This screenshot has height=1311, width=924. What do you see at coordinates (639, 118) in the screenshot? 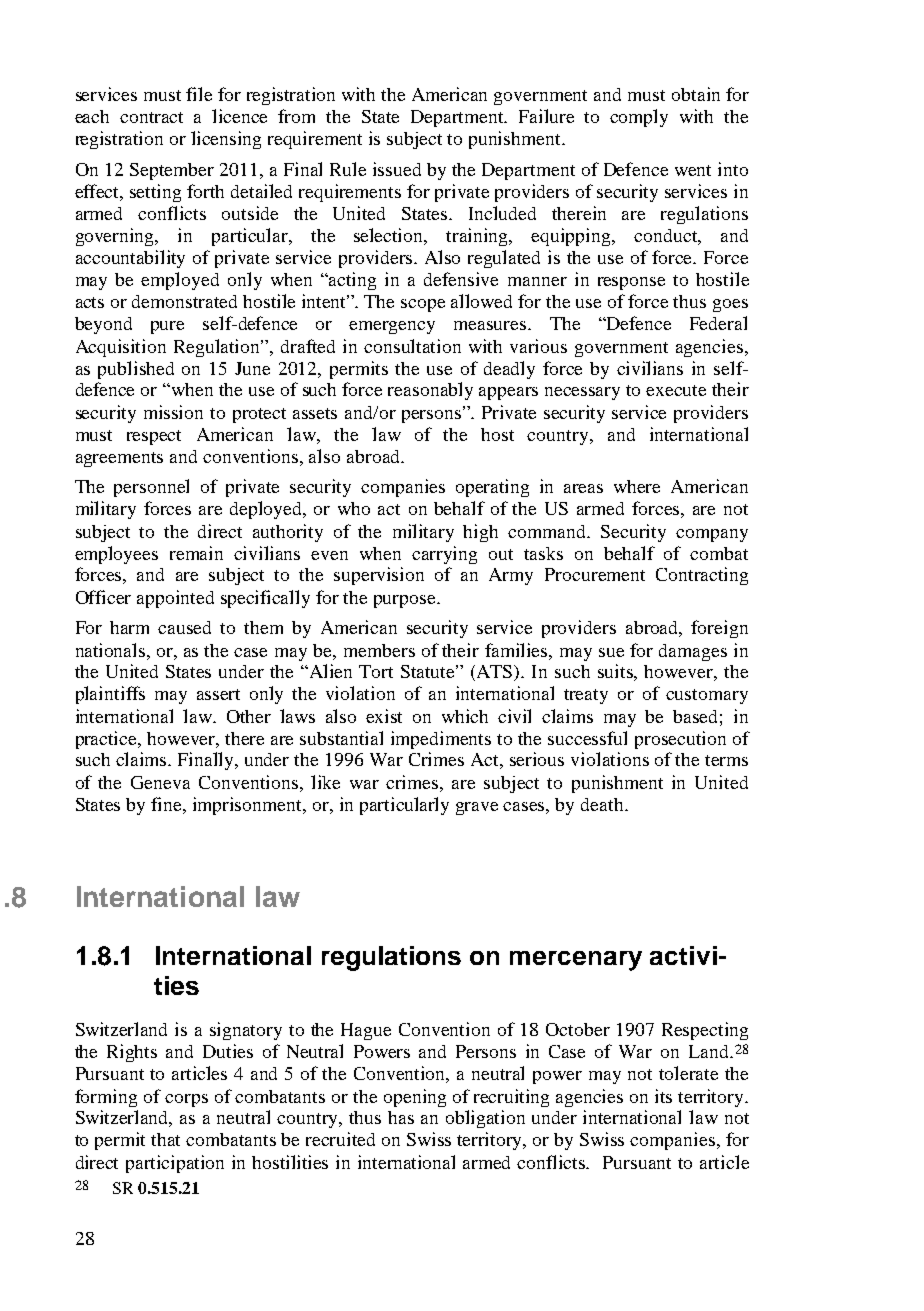
I see `comply` at bounding box center [639, 118].
